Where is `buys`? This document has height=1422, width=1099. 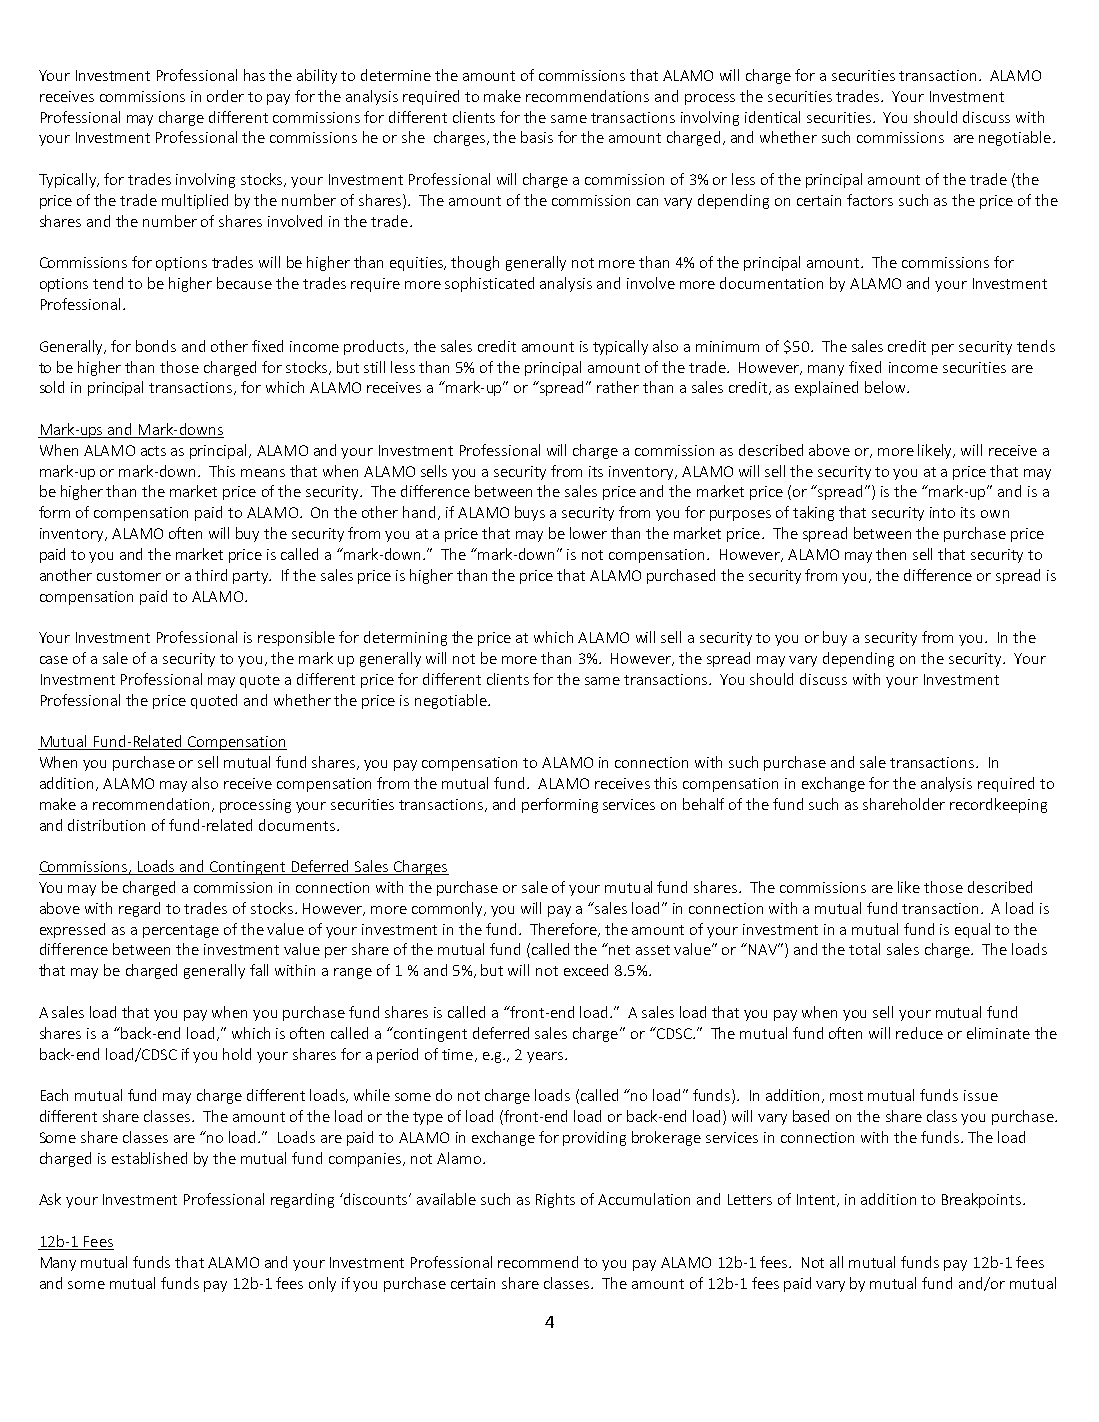 buys is located at coordinates (530, 513).
